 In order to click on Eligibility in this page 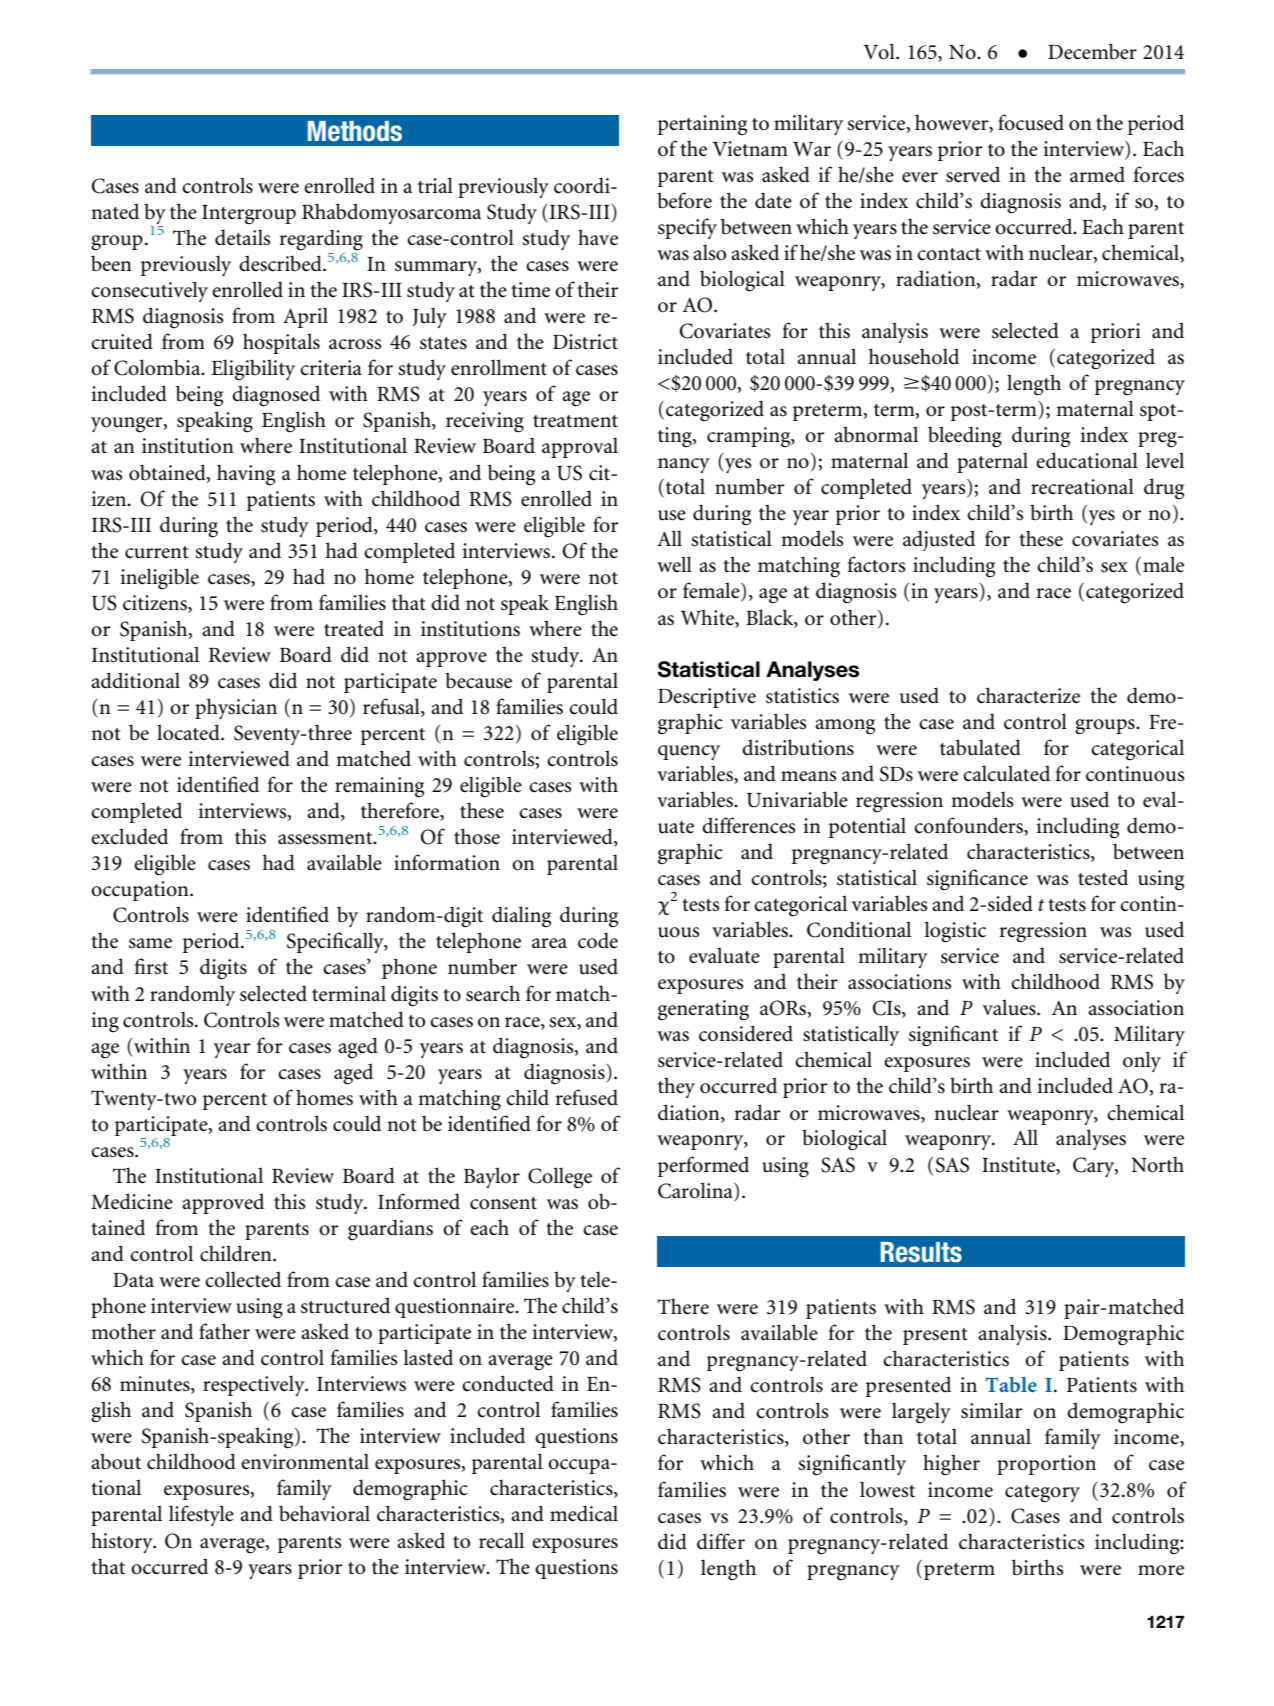, I will do `click(253, 370)`.
